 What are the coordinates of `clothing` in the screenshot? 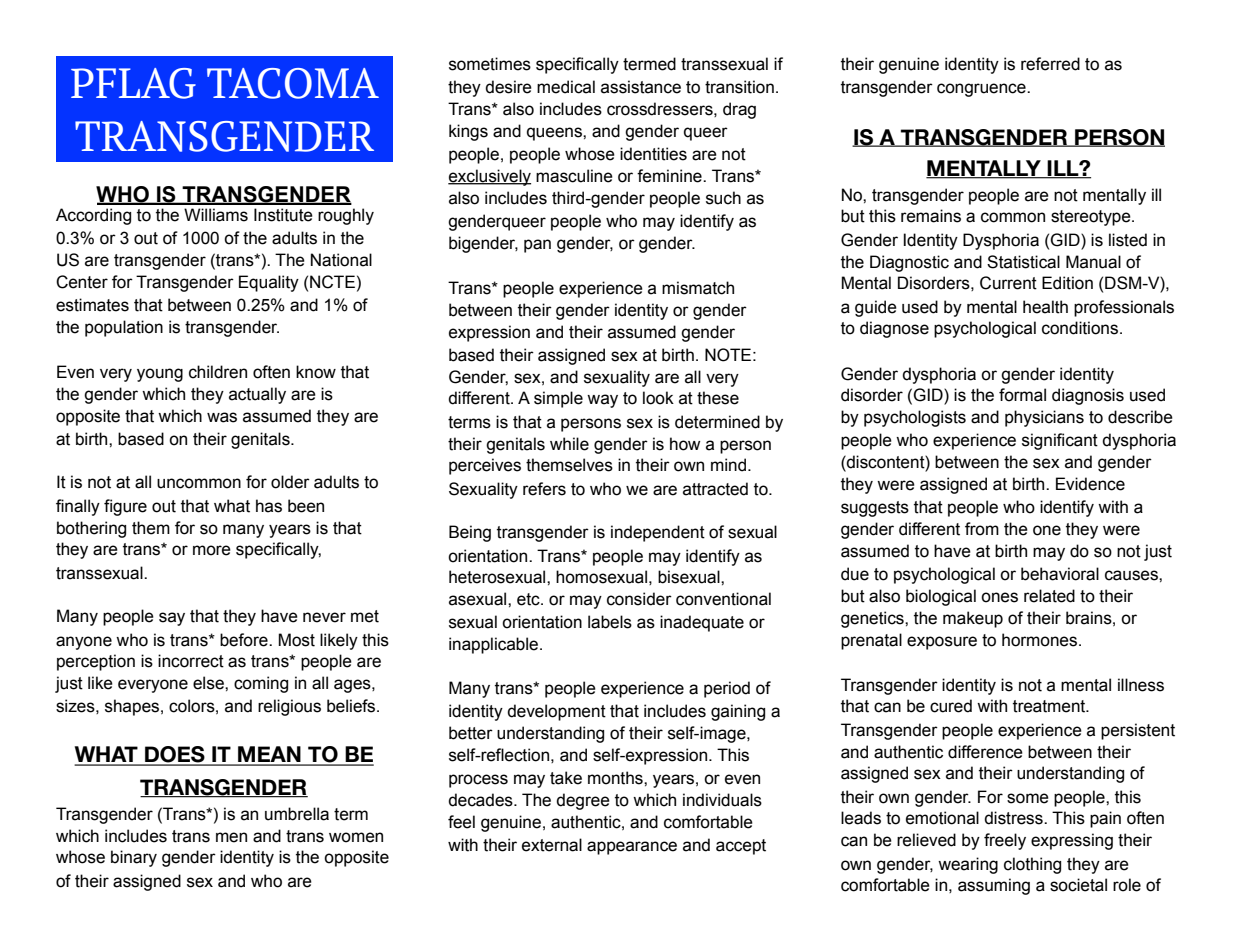 It's located at (1032, 865).
